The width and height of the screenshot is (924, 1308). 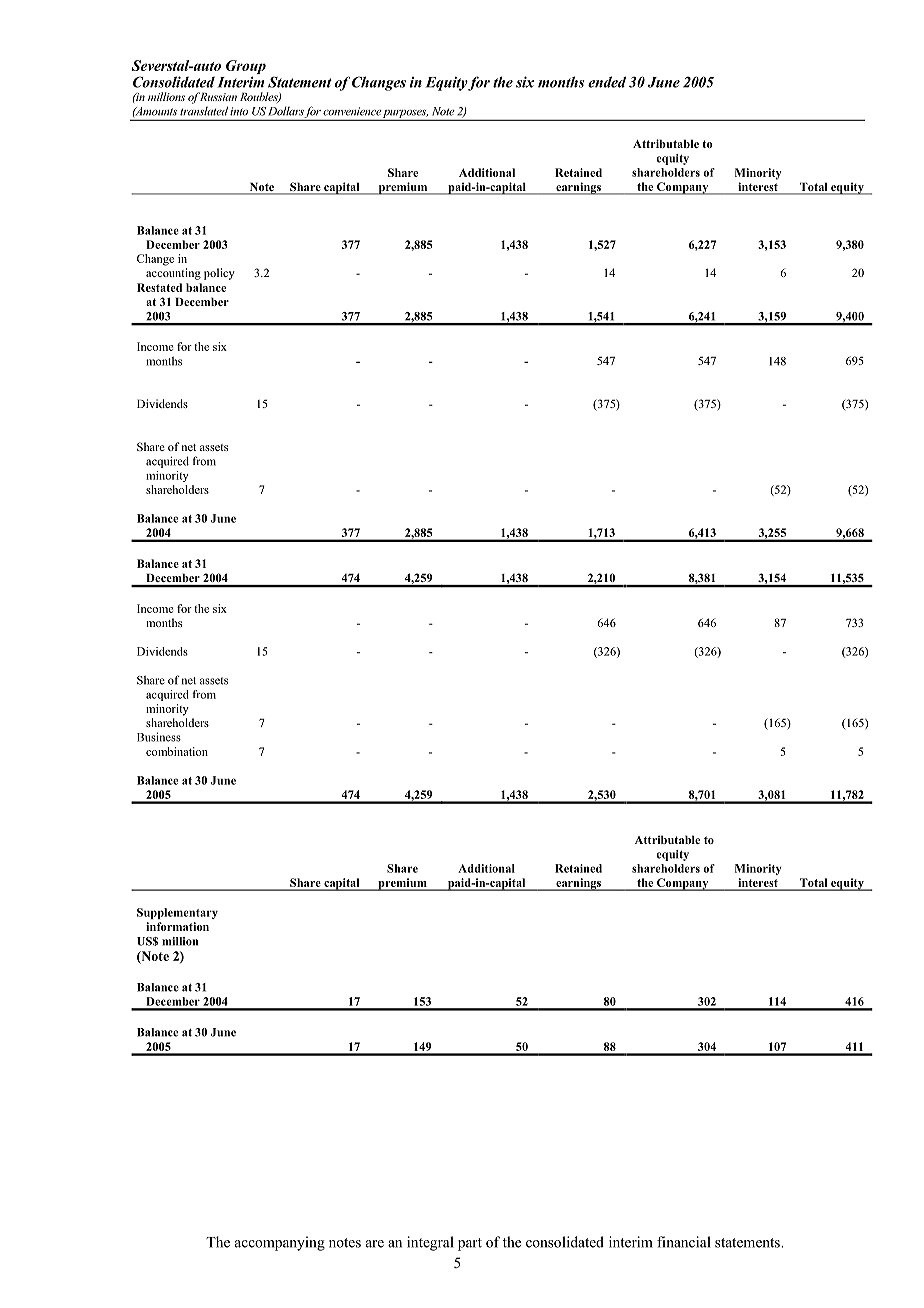 What do you see at coordinates (683, 1242) in the screenshot?
I see `financial` at bounding box center [683, 1242].
